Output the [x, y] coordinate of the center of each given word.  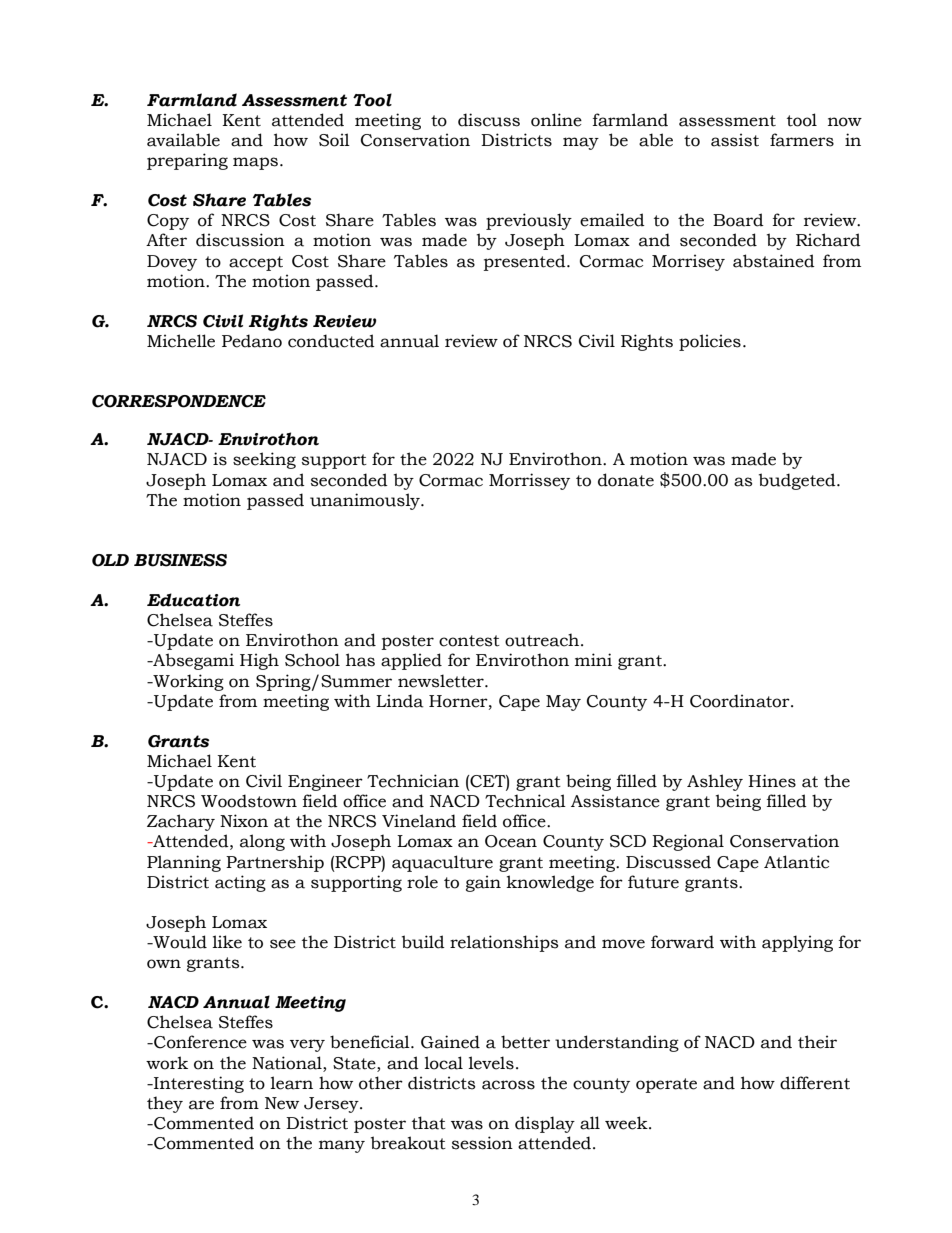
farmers [802, 140]
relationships [504, 943]
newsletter [442, 681]
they [165, 1104]
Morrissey [529, 481]
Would [179, 942]
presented [526, 262]
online [556, 120]
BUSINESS [180, 560]
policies [710, 342]
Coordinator [741, 701]
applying [797, 943]
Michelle [181, 341]
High [259, 661]
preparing [187, 161]
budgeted [798, 481]
